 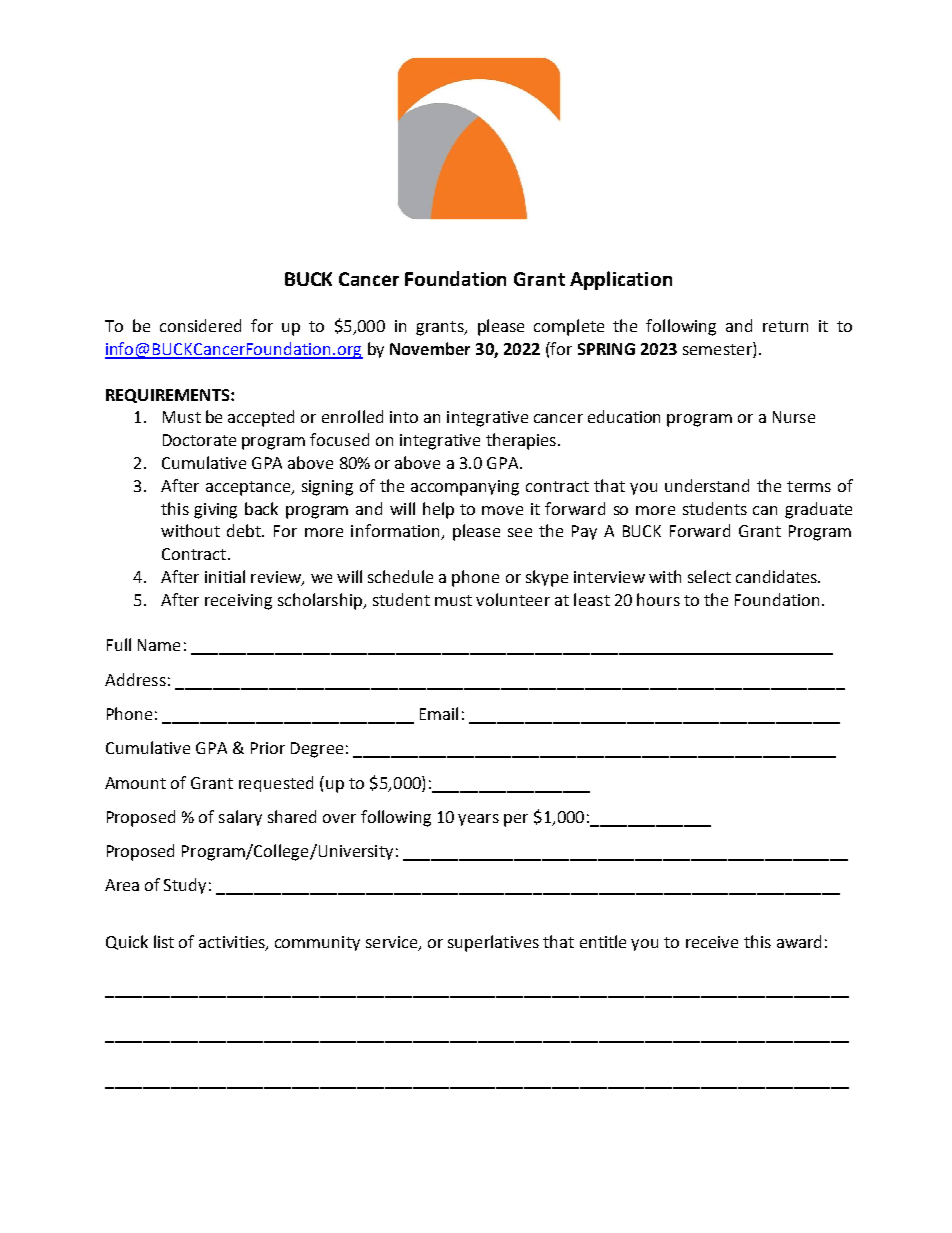 I want to click on considered, so click(x=200, y=325).
